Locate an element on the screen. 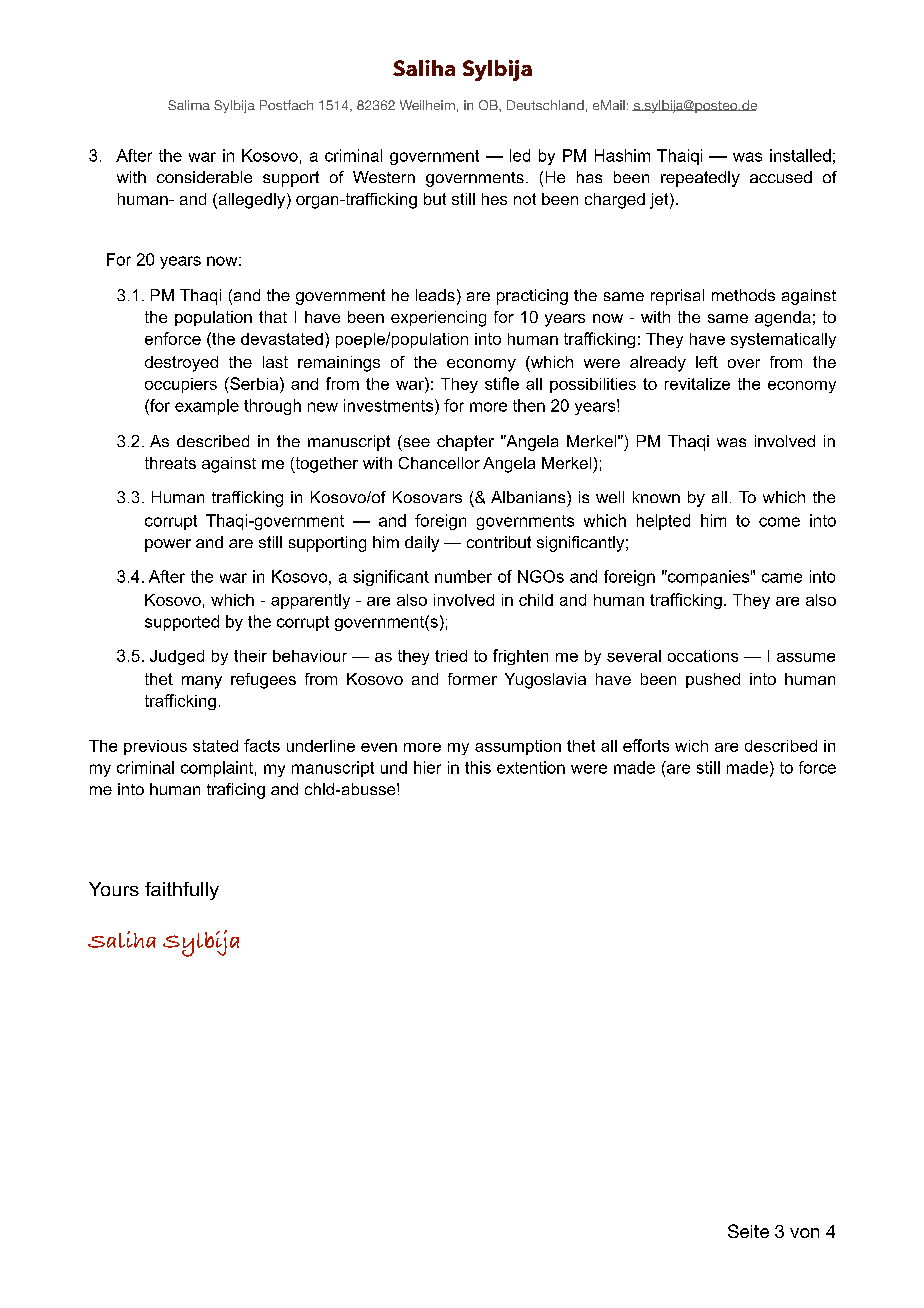 This screenshot has height=1308, width=924. Kosovars is located at coordinates (427, 497).
